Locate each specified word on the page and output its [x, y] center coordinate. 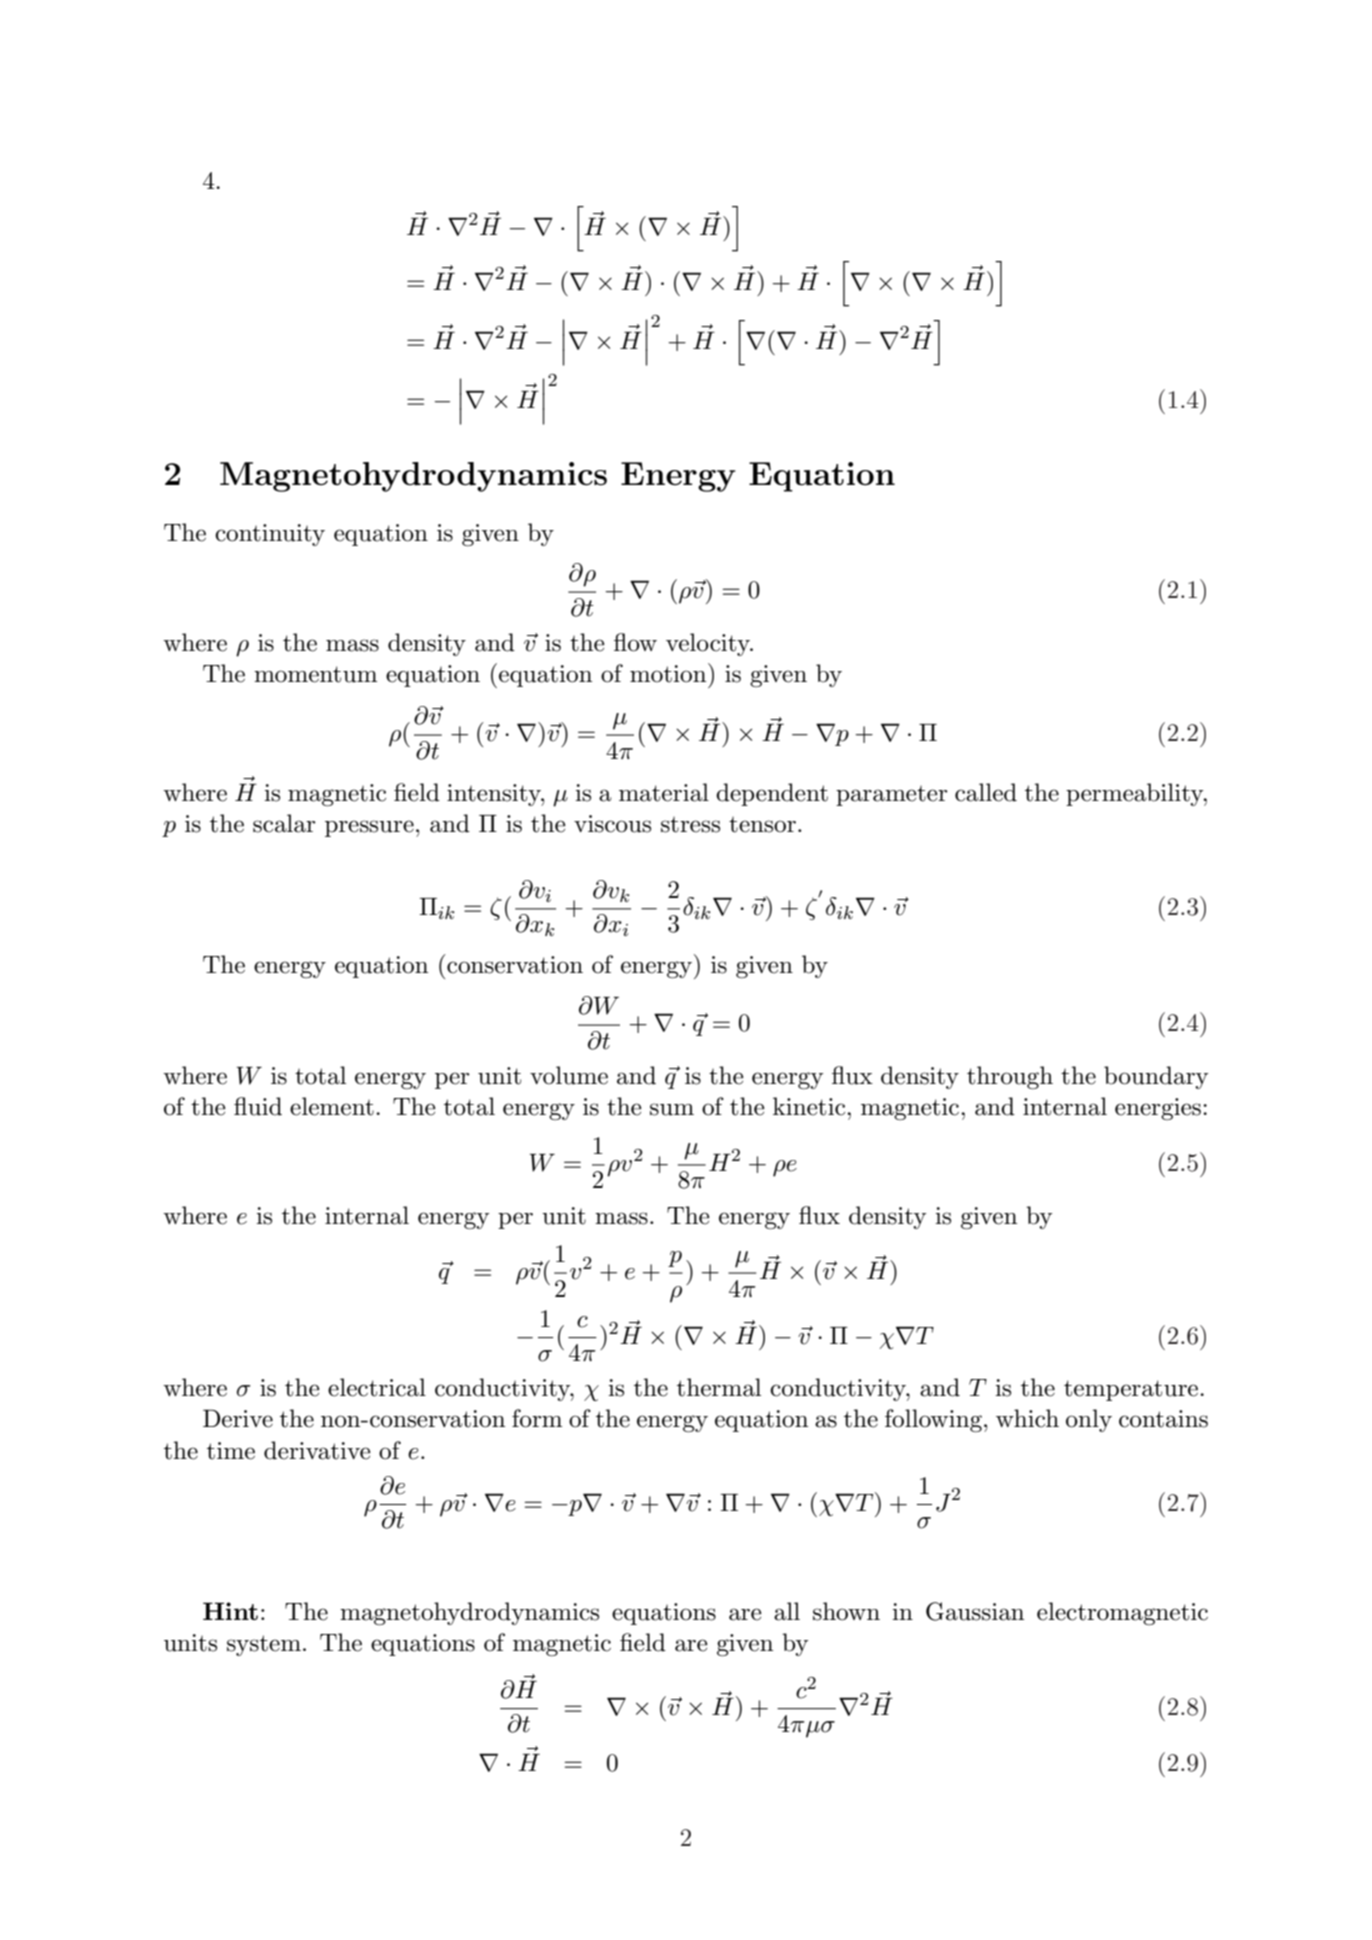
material [664, 792]
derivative [317, 1450]
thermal [719, 1387]
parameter [892, 796]
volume [569, 1075]
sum [672, 1109]
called [986, 792]
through [1010, 1077]
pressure [369, 828]
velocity [709, 644]
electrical [377, 1387]
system [264, 1645]
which [1027, 1418]
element [332, 1106]
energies [1158, 1109]
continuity [270, 535]
